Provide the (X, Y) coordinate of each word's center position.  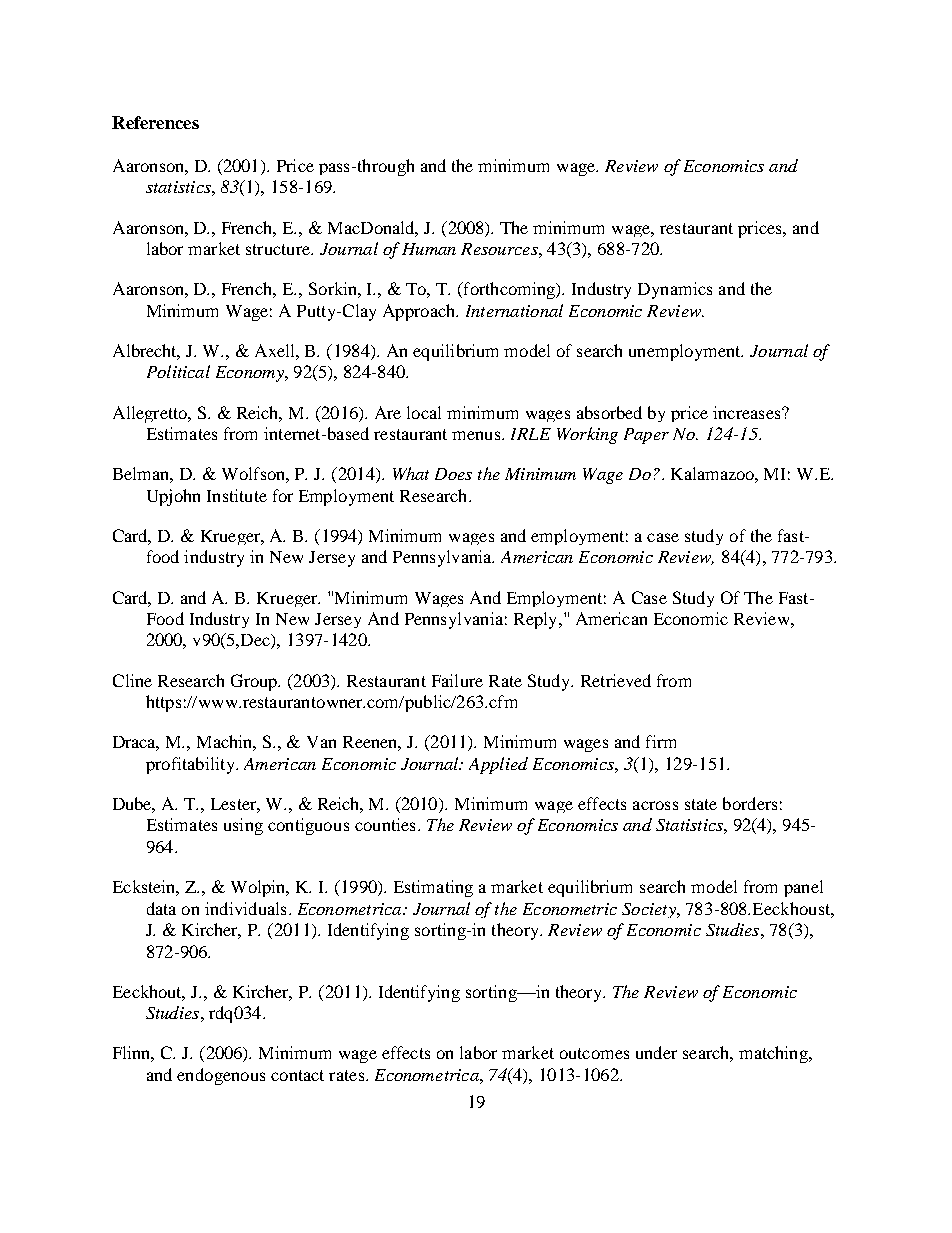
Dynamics (675, 290)
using (243, 826)
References (155, 122)
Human (429, 249)
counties (385, 824)
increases (748, 412)
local (424, 412)
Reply (537, 620)
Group (255, 682)
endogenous (221, 1076)
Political (178, 371)
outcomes (594, 1053)
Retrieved (616, 680)
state (701, 804)
